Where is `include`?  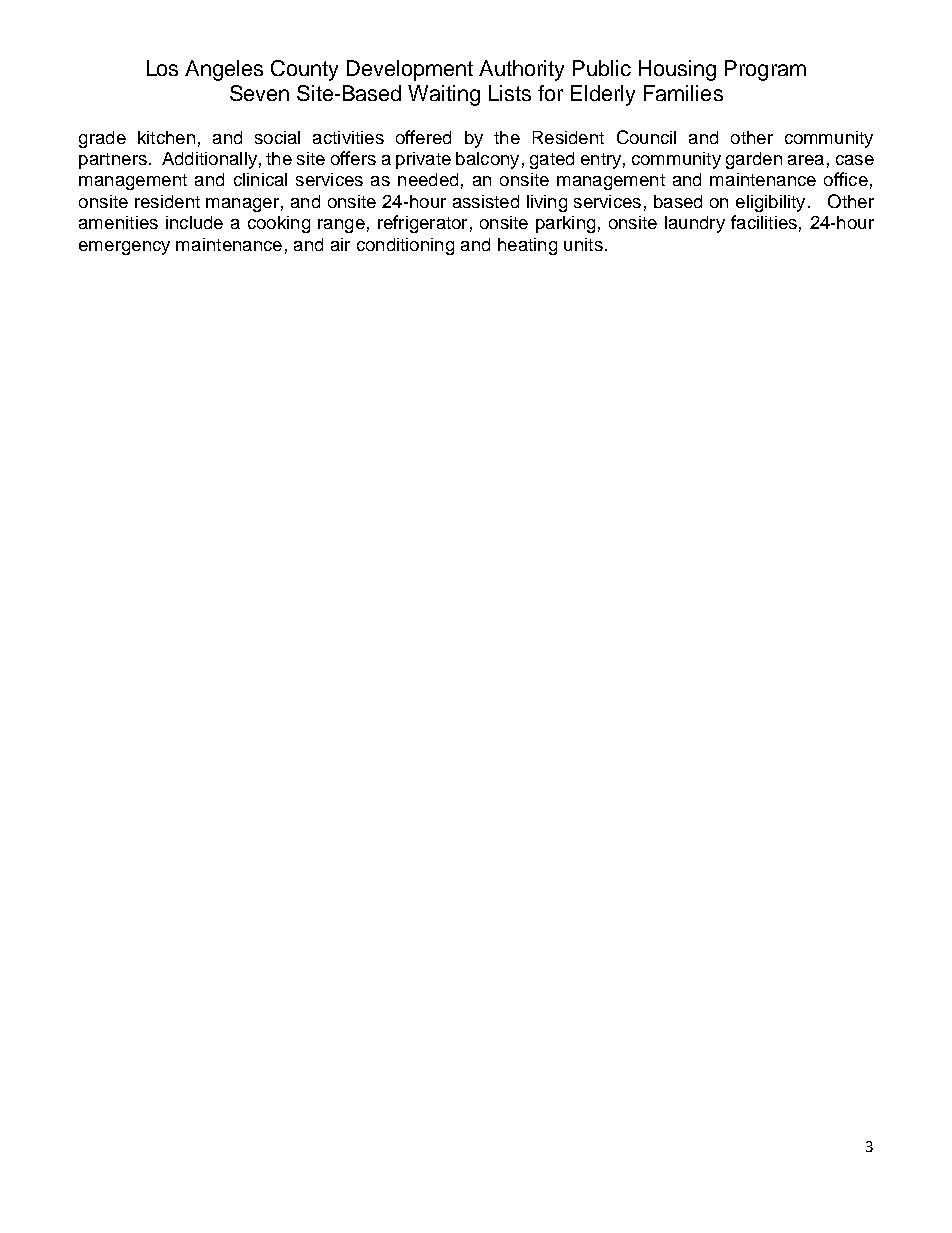
include is located at coordinates (194, 222).
